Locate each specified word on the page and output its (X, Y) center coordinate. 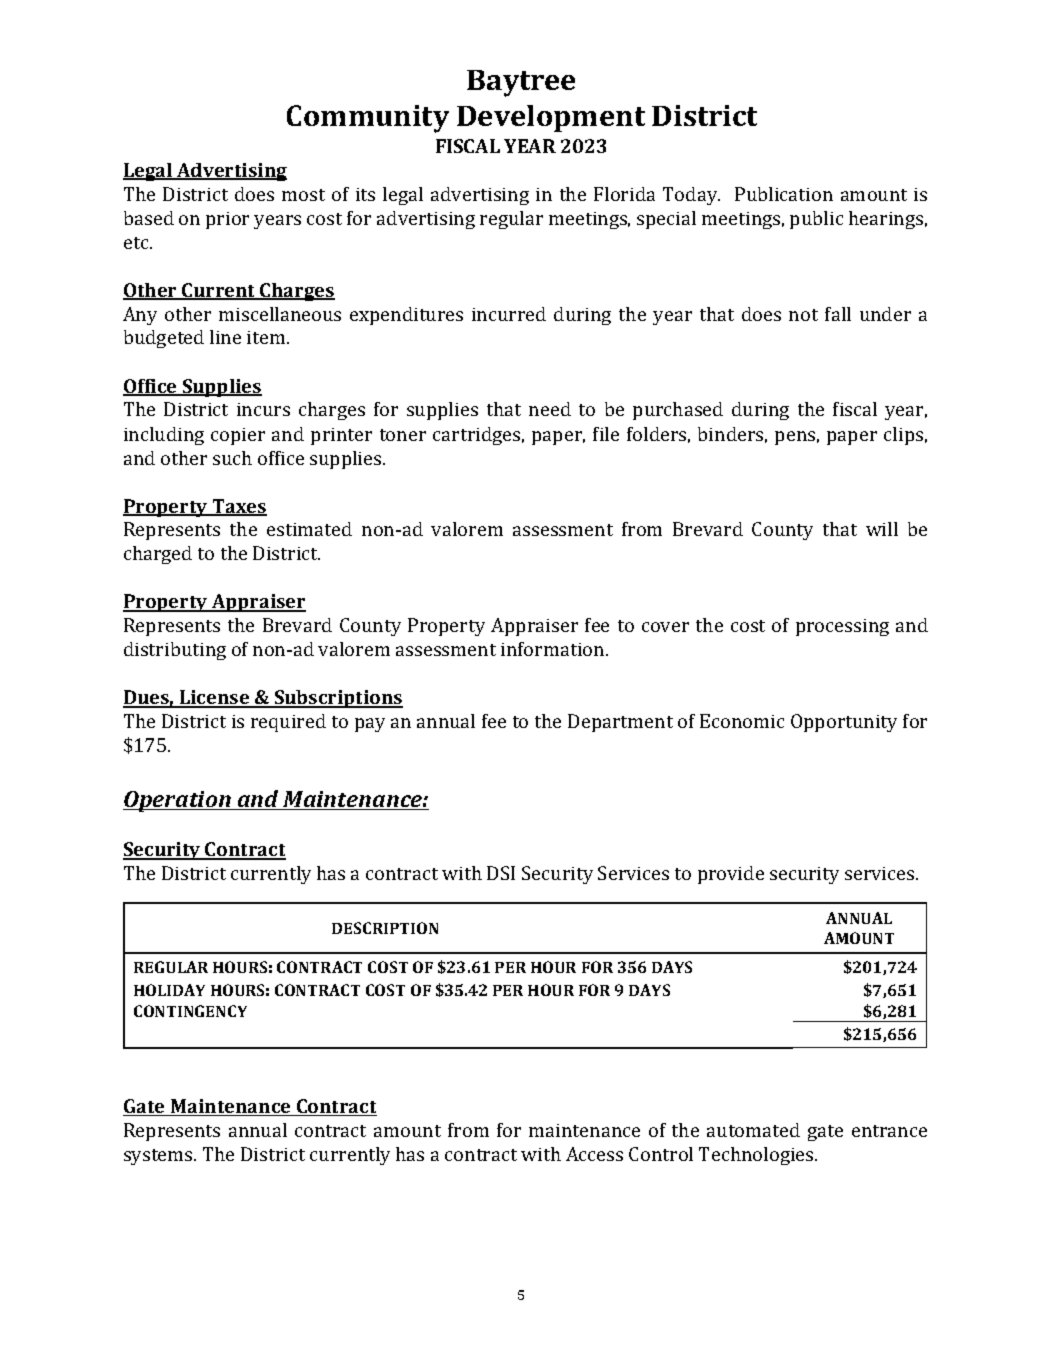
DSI (501, 873)
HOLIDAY (169, 990)
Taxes (238, 507)
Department (620, 723)
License (215, 698)
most (303, 195)
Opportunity (844, 723)
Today (691, 196)
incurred (509, 314)
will (882, 529)
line (225, 337)
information (554, 649)
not (803, 315)
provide (731, 875)
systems (159, 1157)
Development (551, 118)
